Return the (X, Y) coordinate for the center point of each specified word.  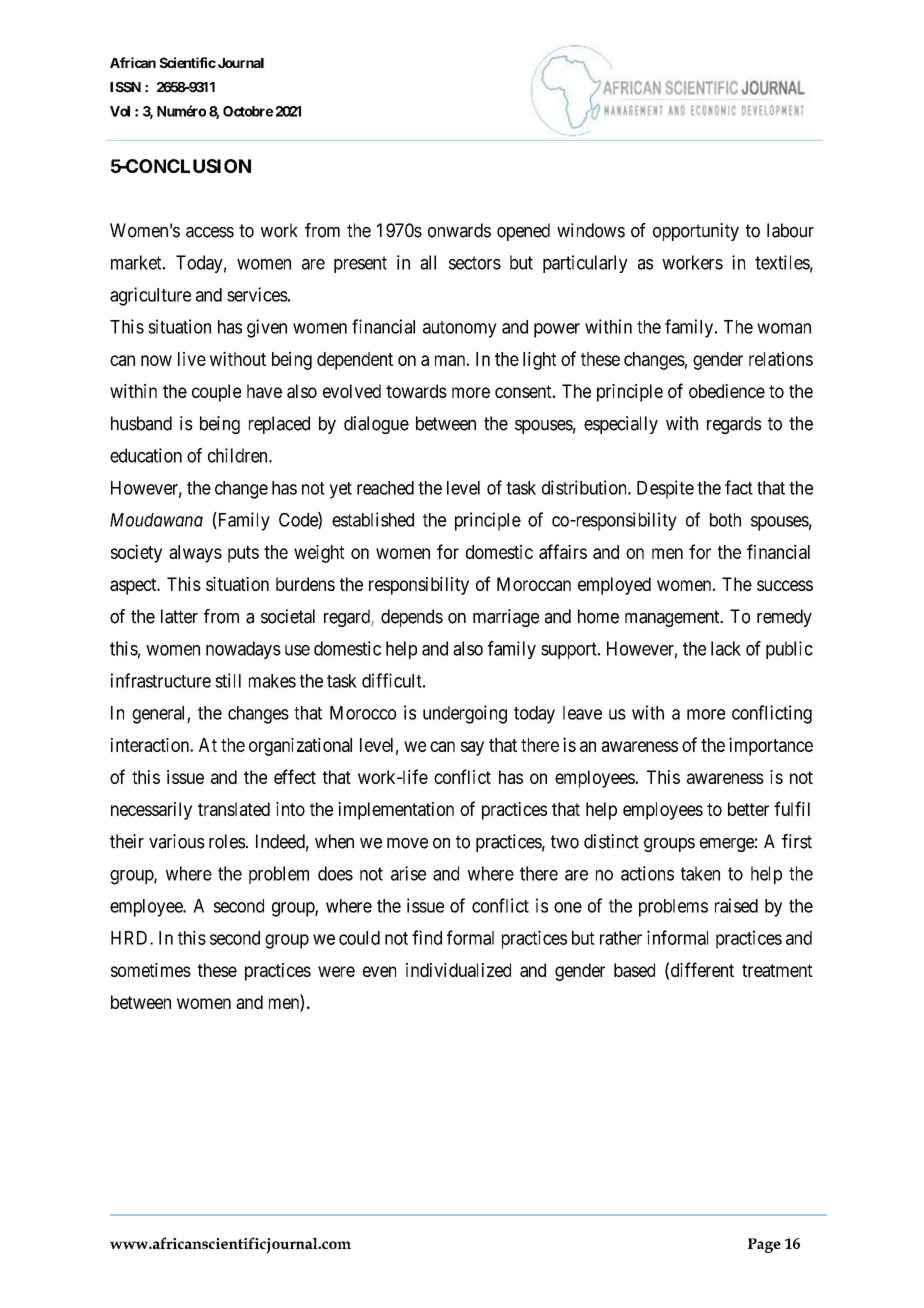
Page (764, 1245)
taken (700, 873)
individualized (458, 970)
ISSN (125, 87)
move (407, 843)
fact (739, 487)
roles (227, 841)
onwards (459, 230)
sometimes (151, 970)
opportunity (696, 232)
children (239, 455)
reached (385, 488)
